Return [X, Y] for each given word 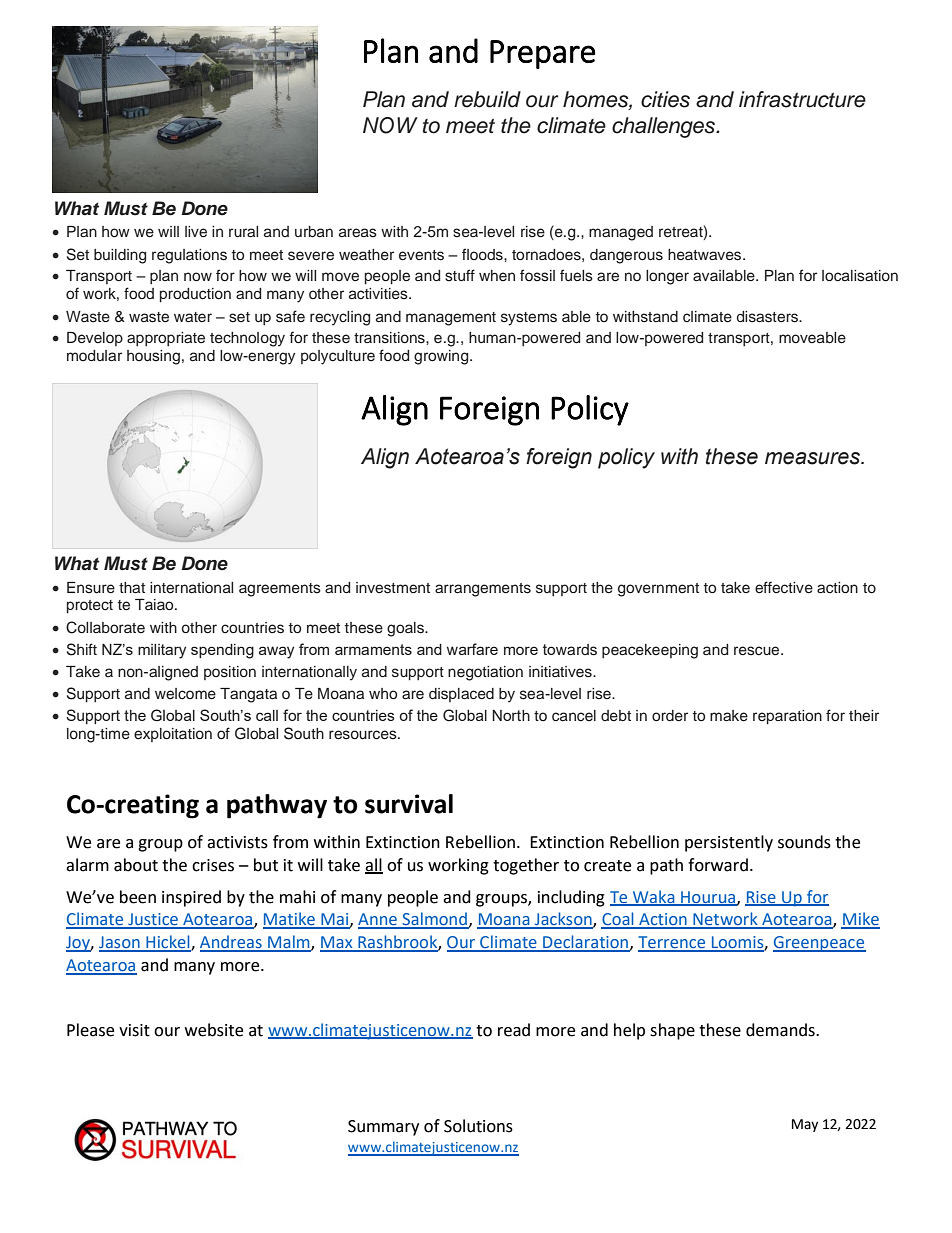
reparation [787, 717]
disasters [769, 317]
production [195, 295]
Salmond [434, 920]
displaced [461, 695]
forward [718, 865]
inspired [191, 898]
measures [814, 458]
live [196, 231]
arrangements [483, 590]
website [214, 1030]
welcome [185, 694]
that [132, 587]
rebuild [487, 99]
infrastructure [802, 99]
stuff [460, 275]
